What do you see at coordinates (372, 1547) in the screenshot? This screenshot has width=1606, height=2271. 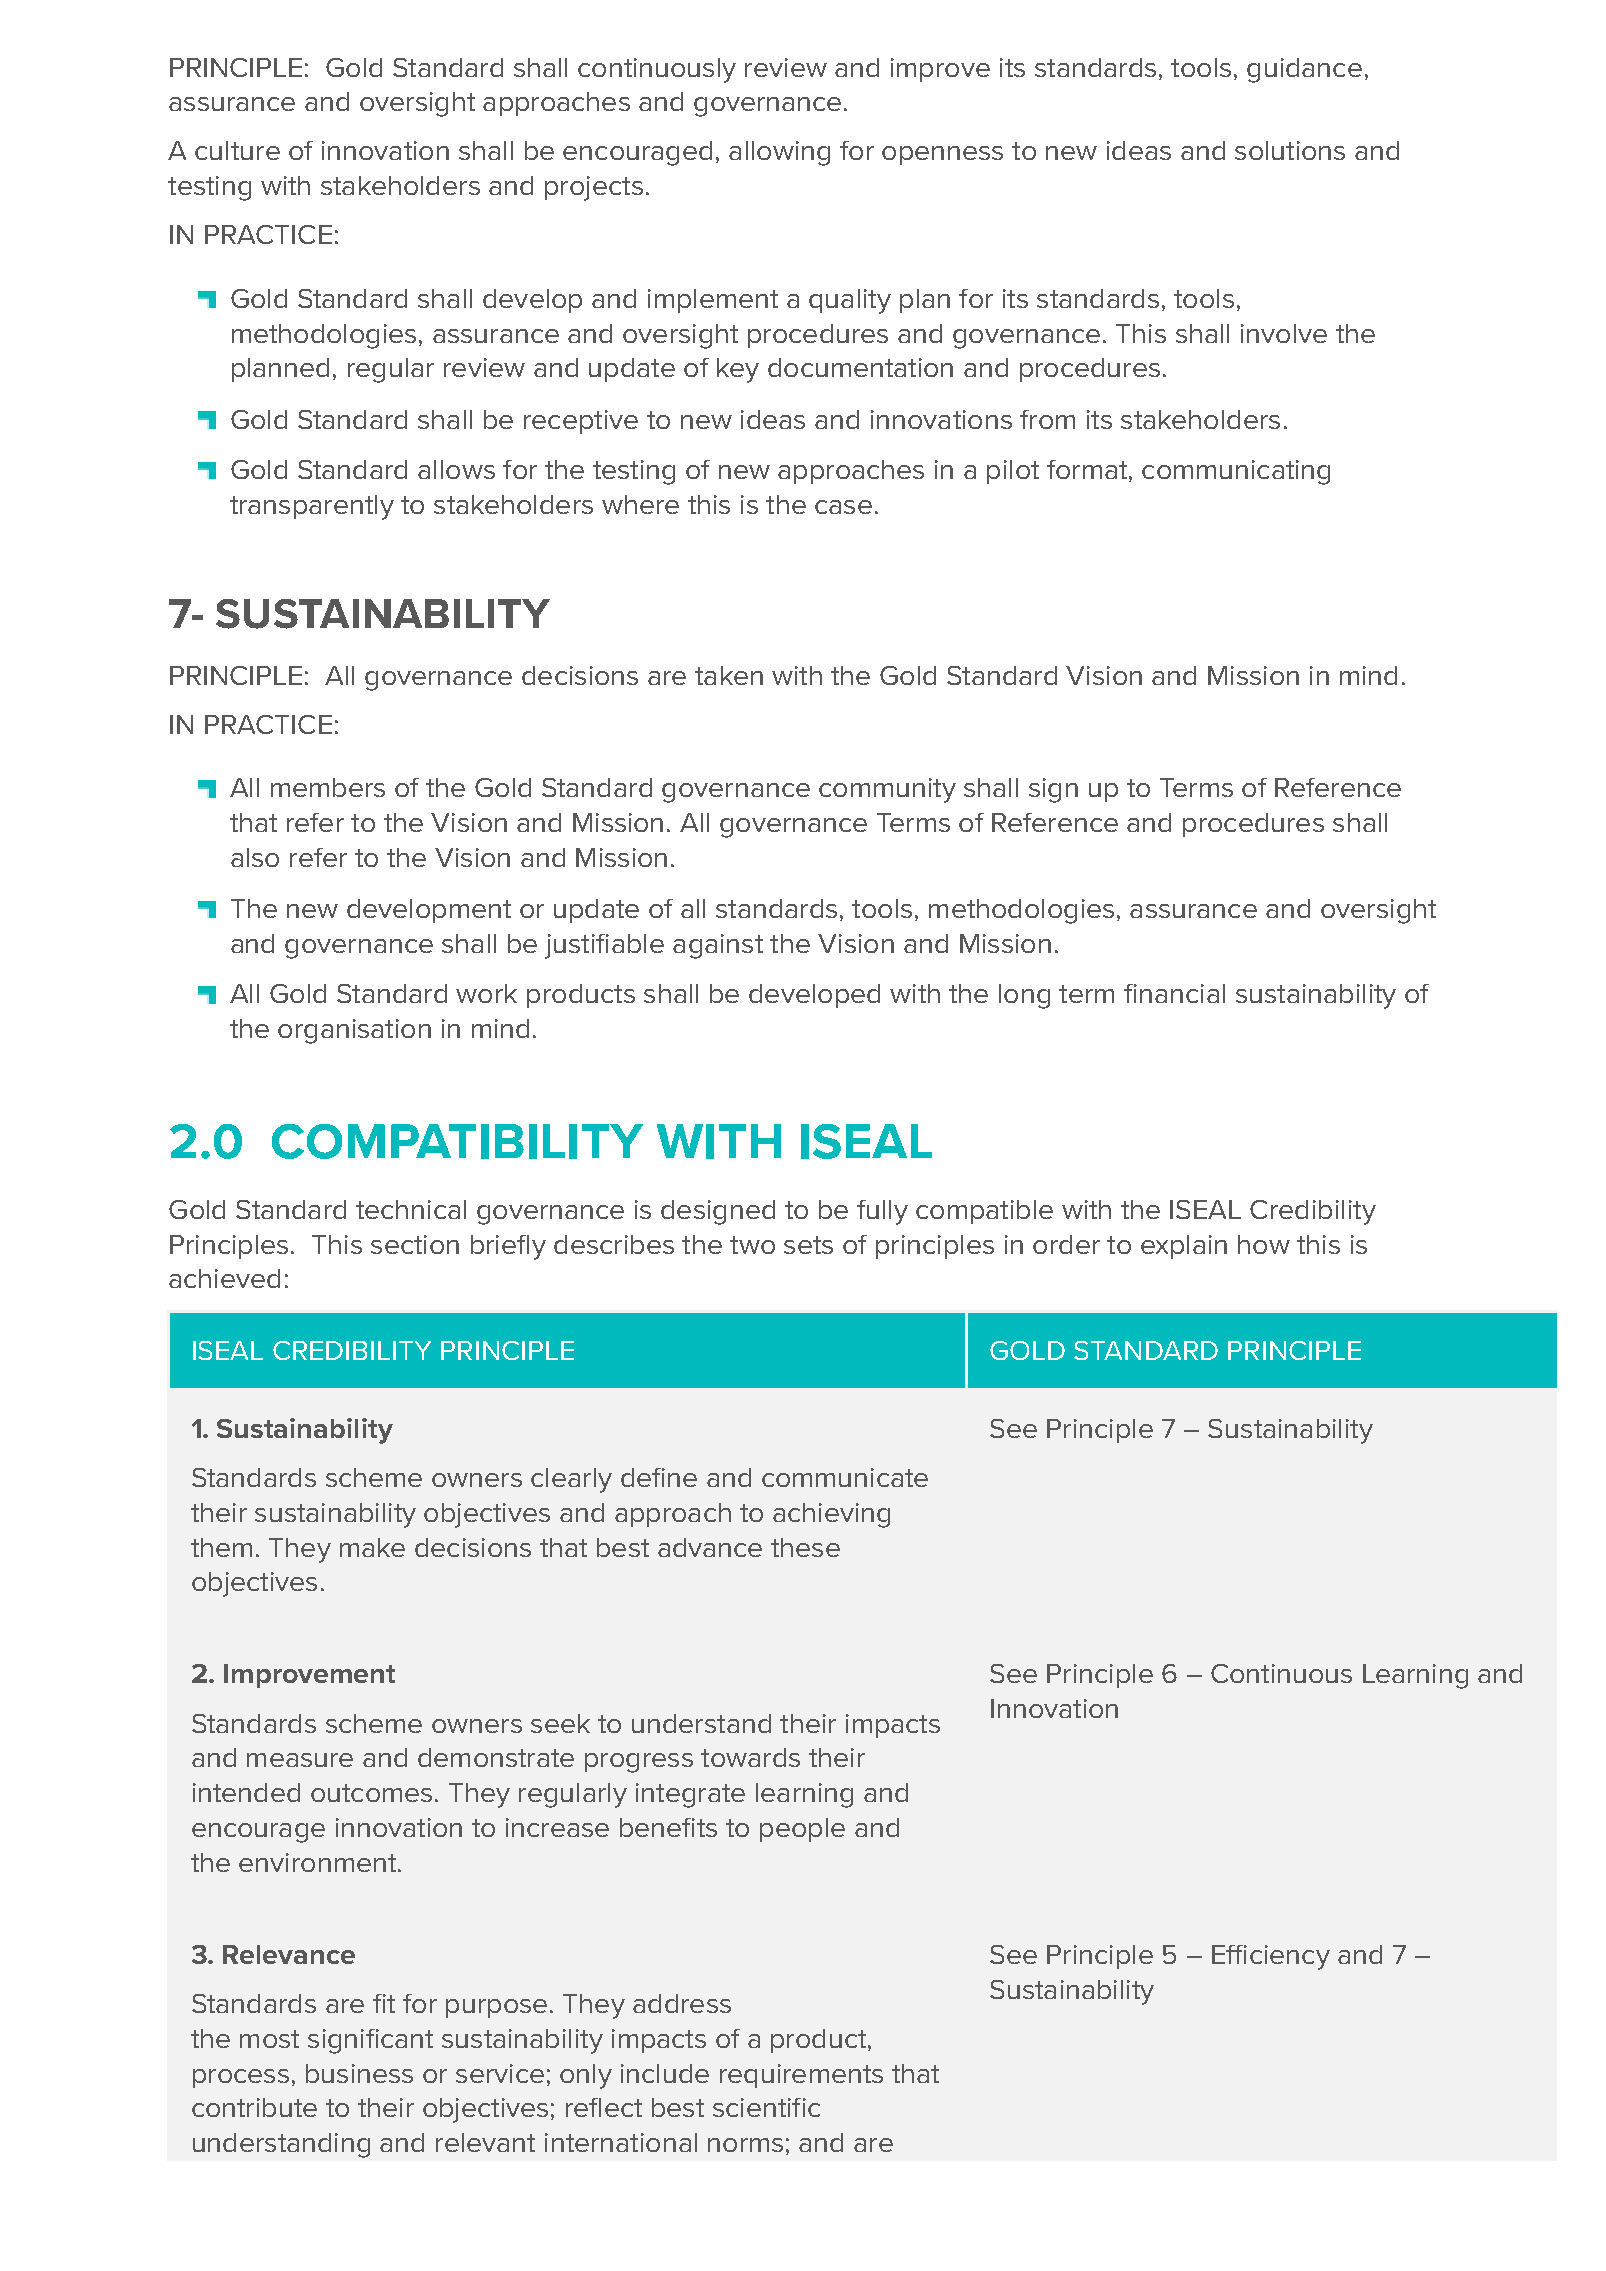 I see `make` at bounding box center [372, 1547].
